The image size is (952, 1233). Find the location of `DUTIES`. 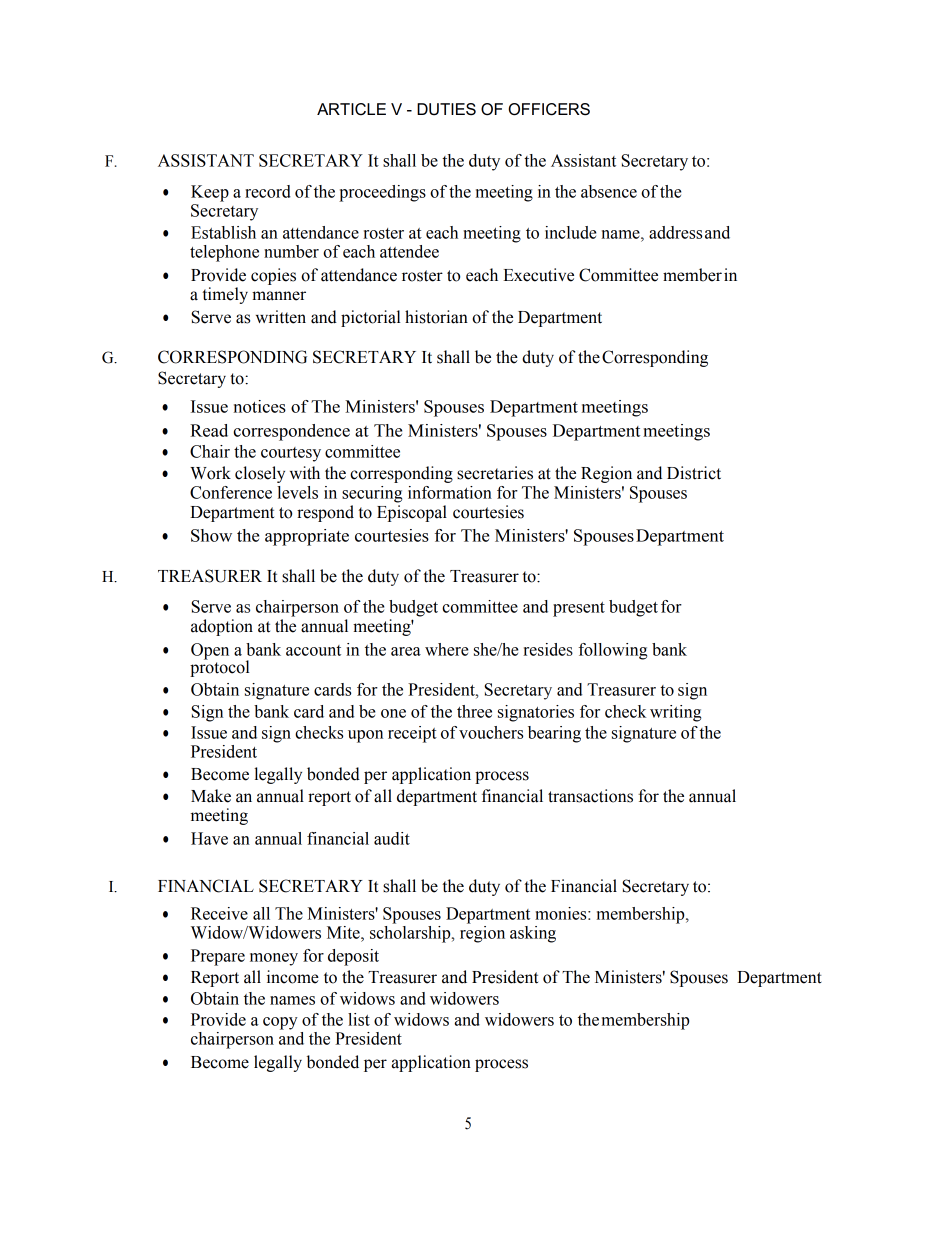

DUTIES is located at coordinates (446, 109).
